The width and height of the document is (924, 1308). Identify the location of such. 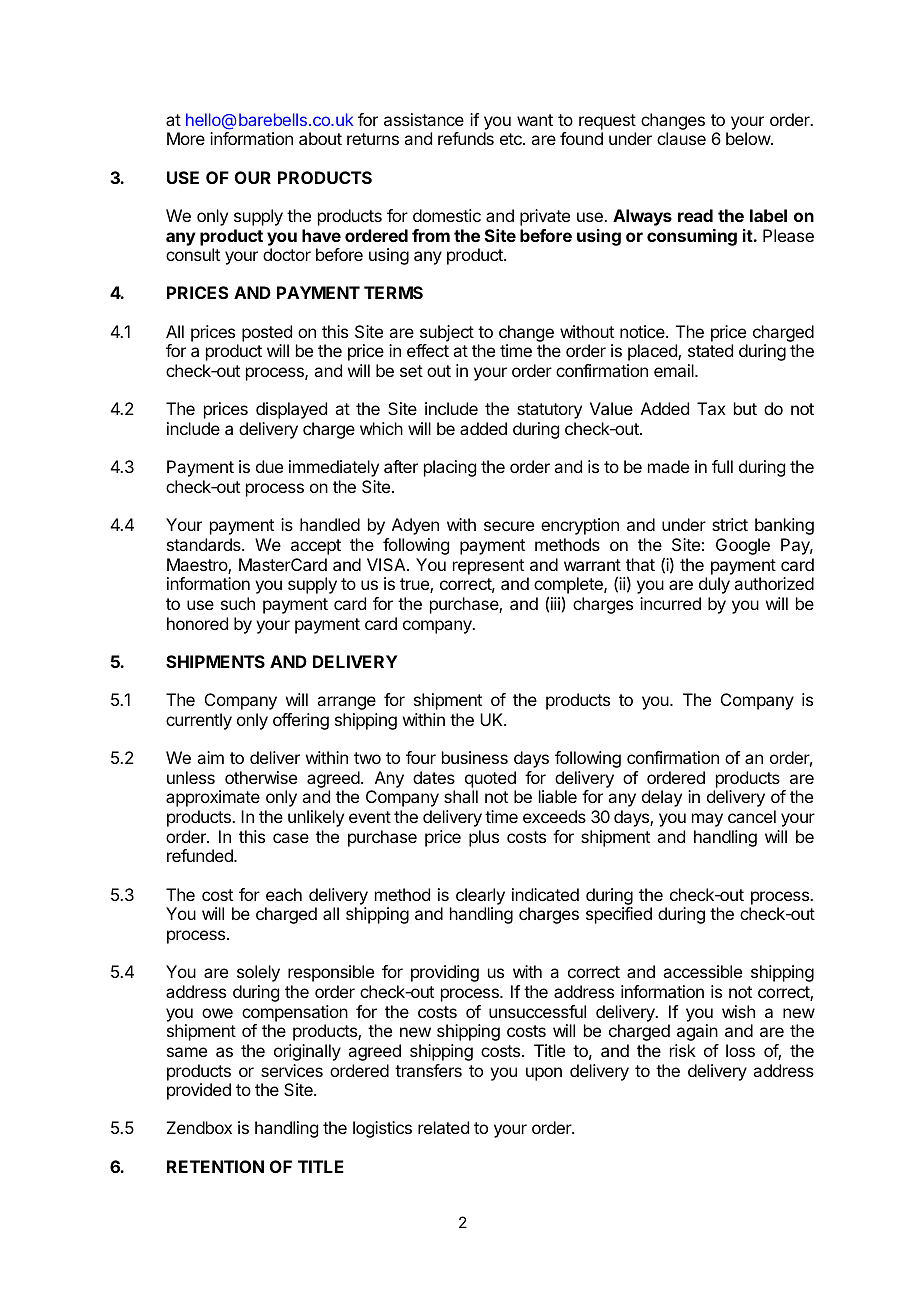
(238, 603).
